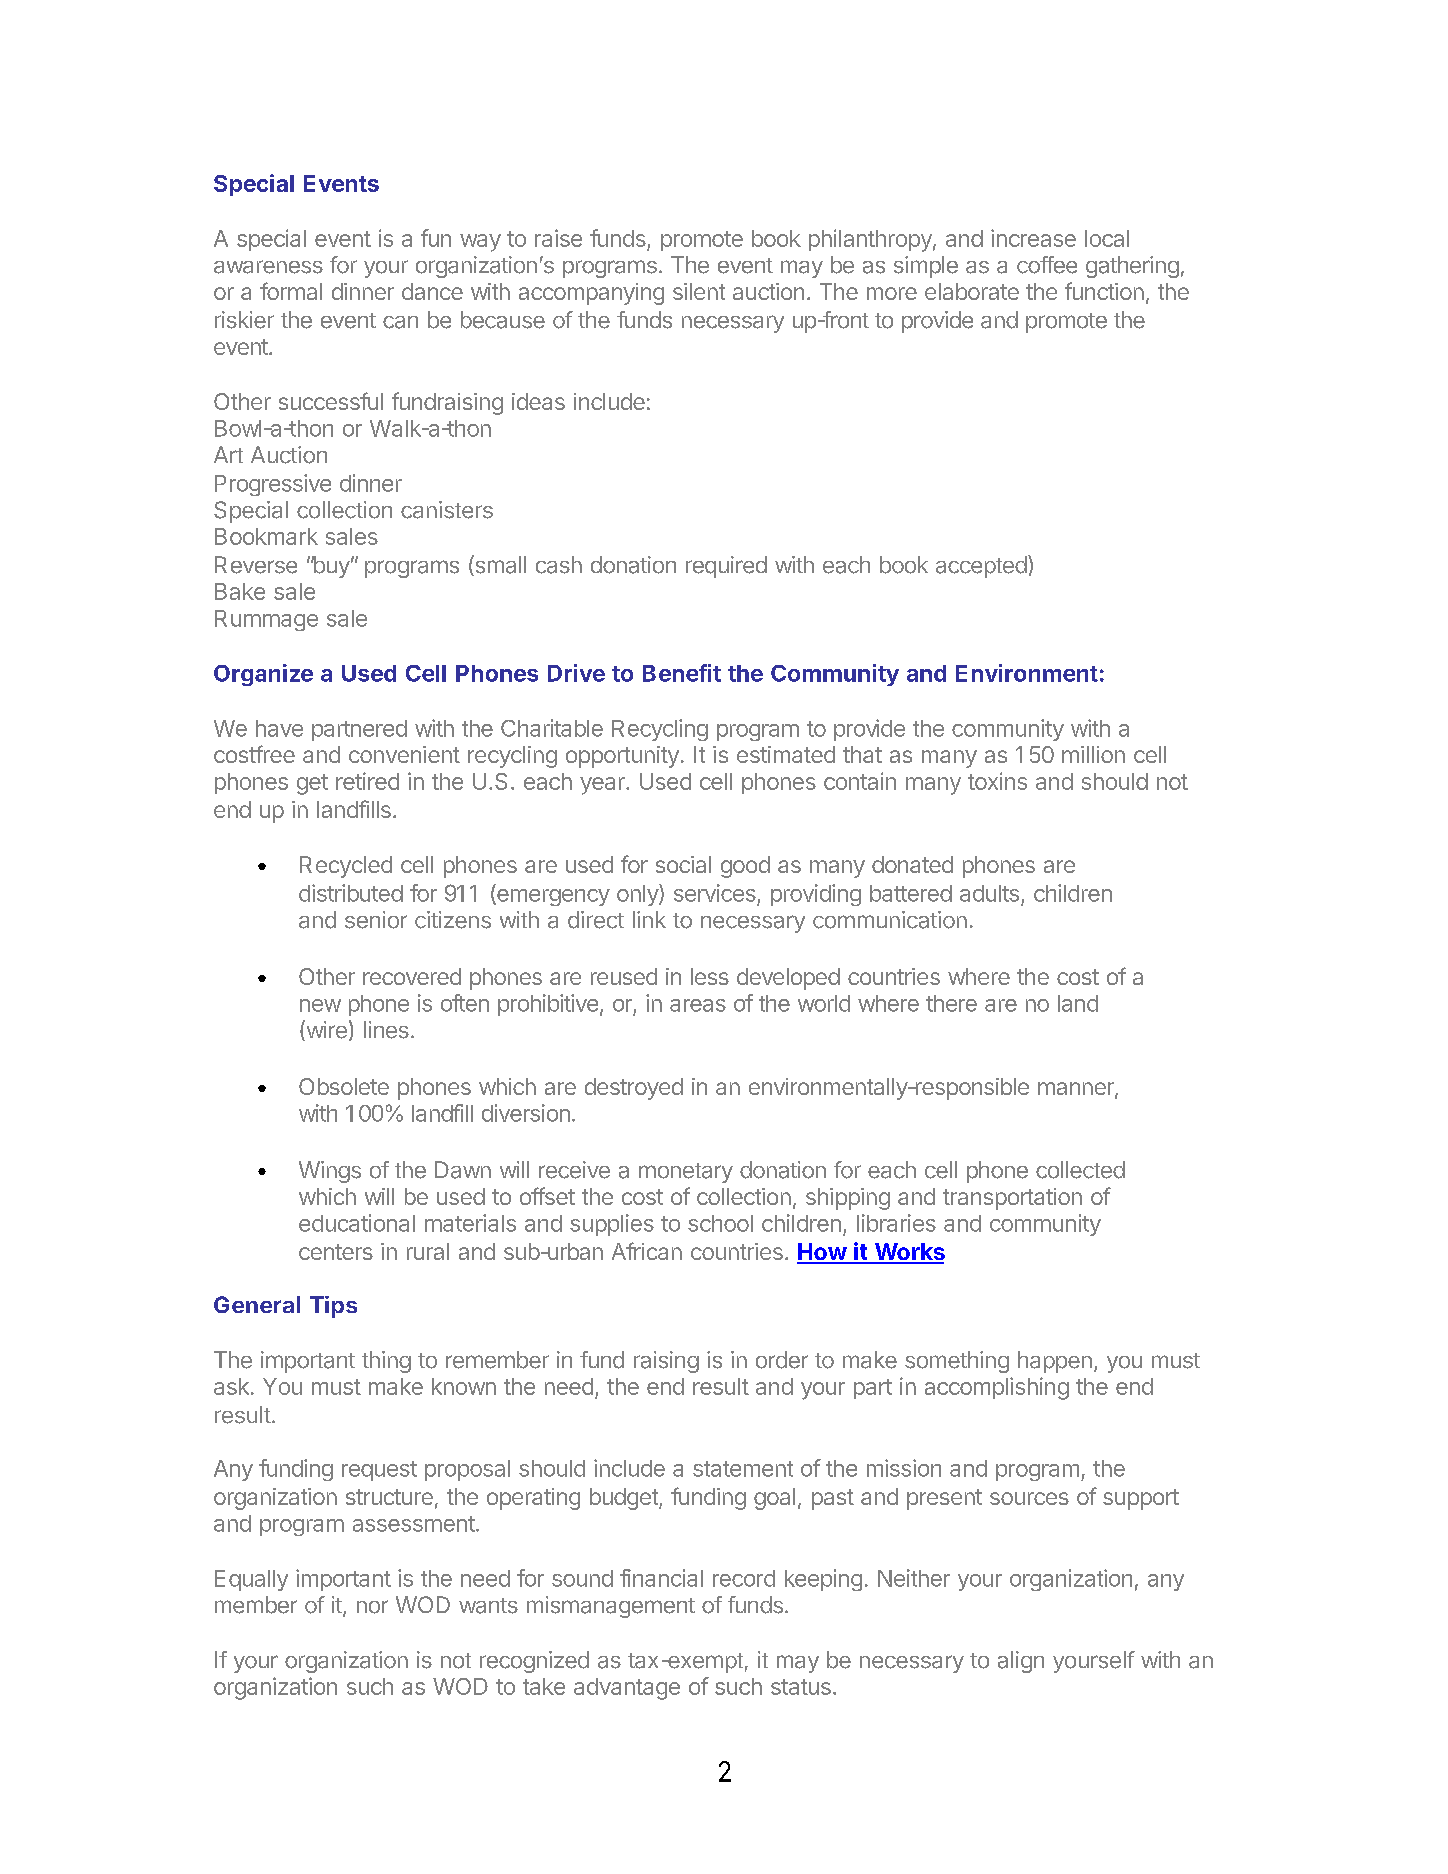  I want to click on social, so click(683, 864).
